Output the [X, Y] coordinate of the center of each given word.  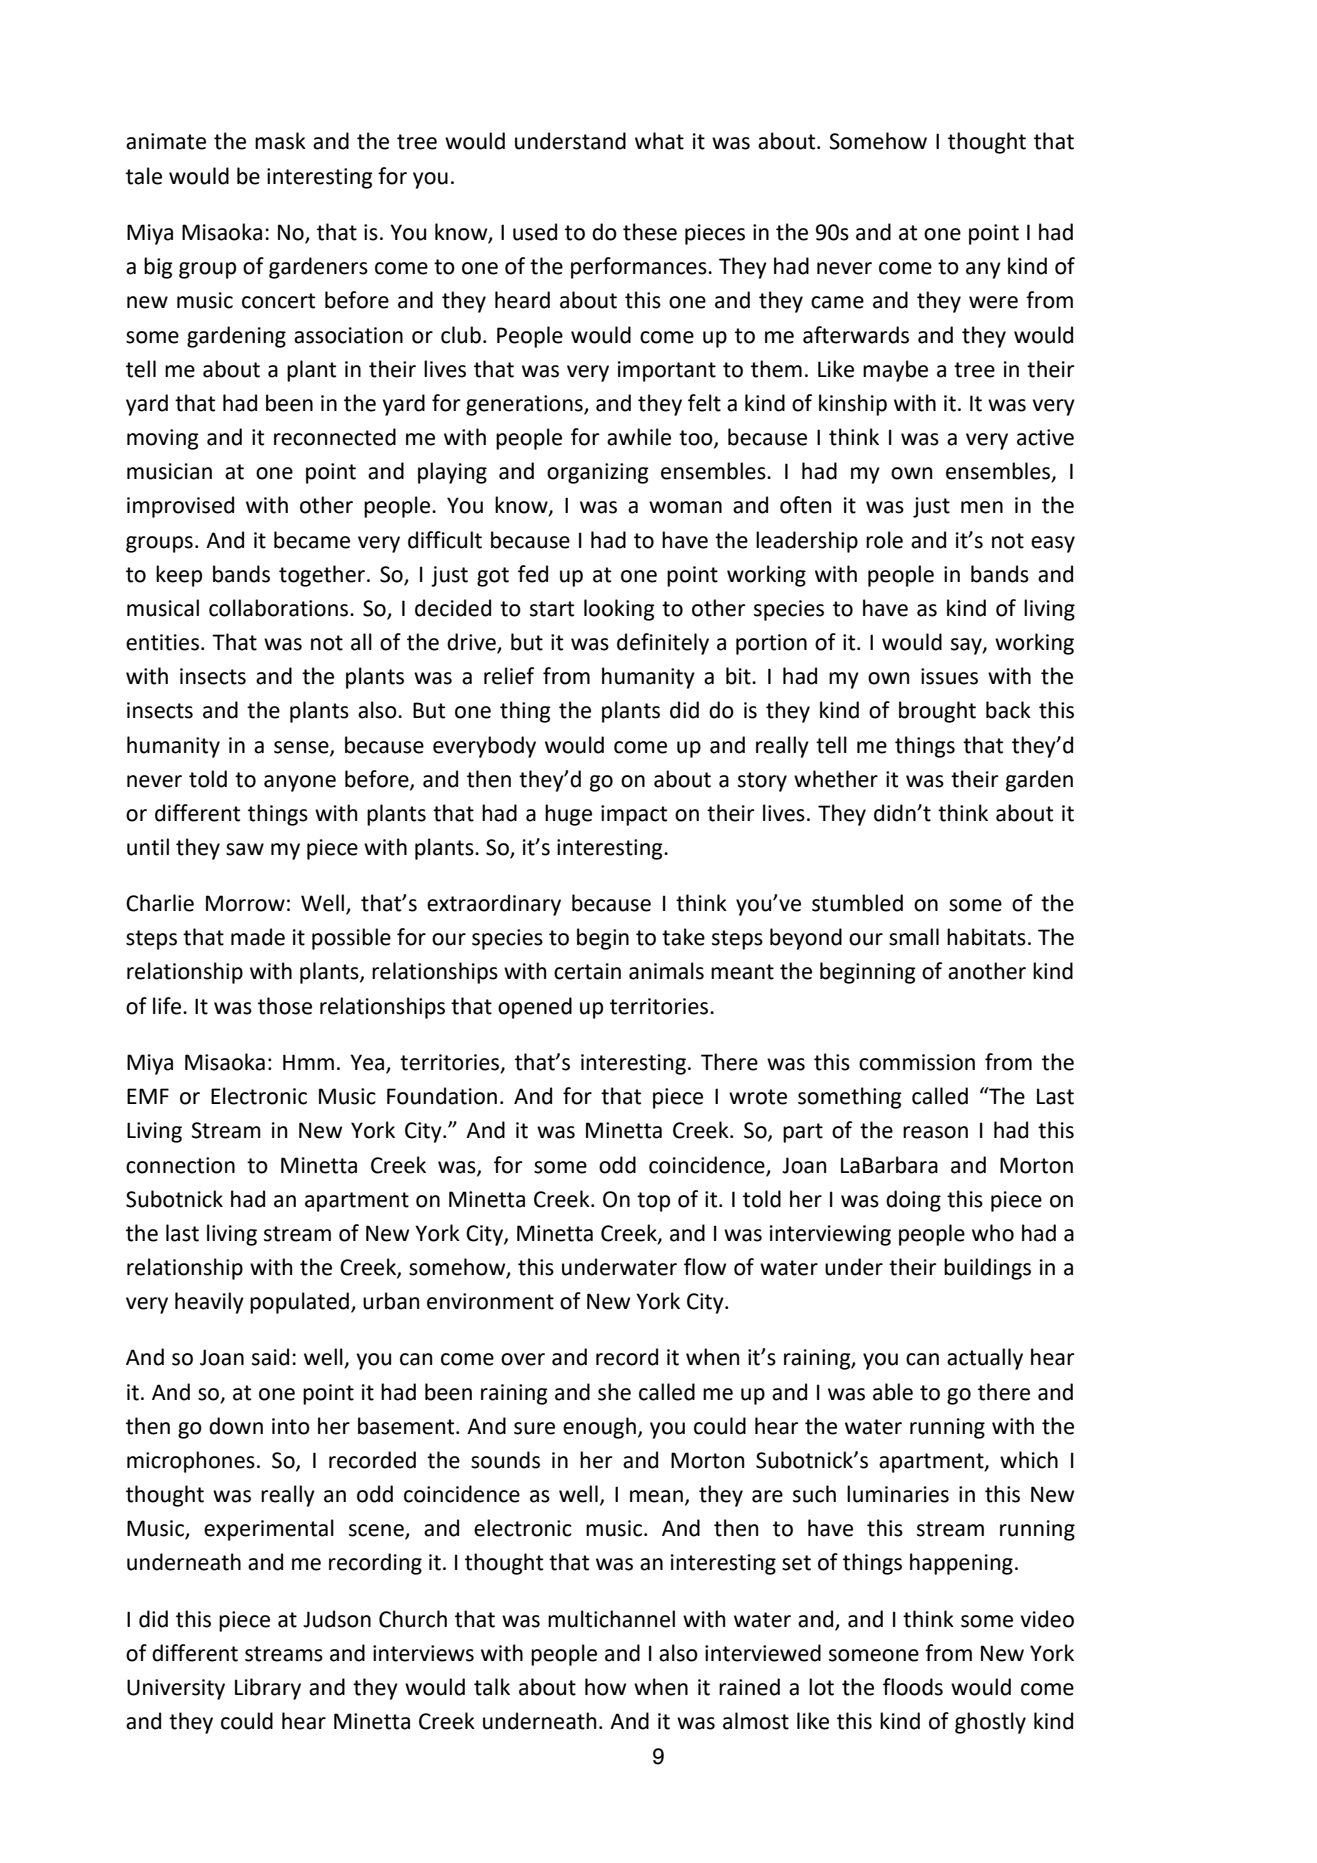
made [258, 937]
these [650, 232]
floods [913, 1687]
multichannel [611, 1619]
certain [587, 971]
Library [268, 1689]
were [993, 302]
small [914, 937]
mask [280, 141]
